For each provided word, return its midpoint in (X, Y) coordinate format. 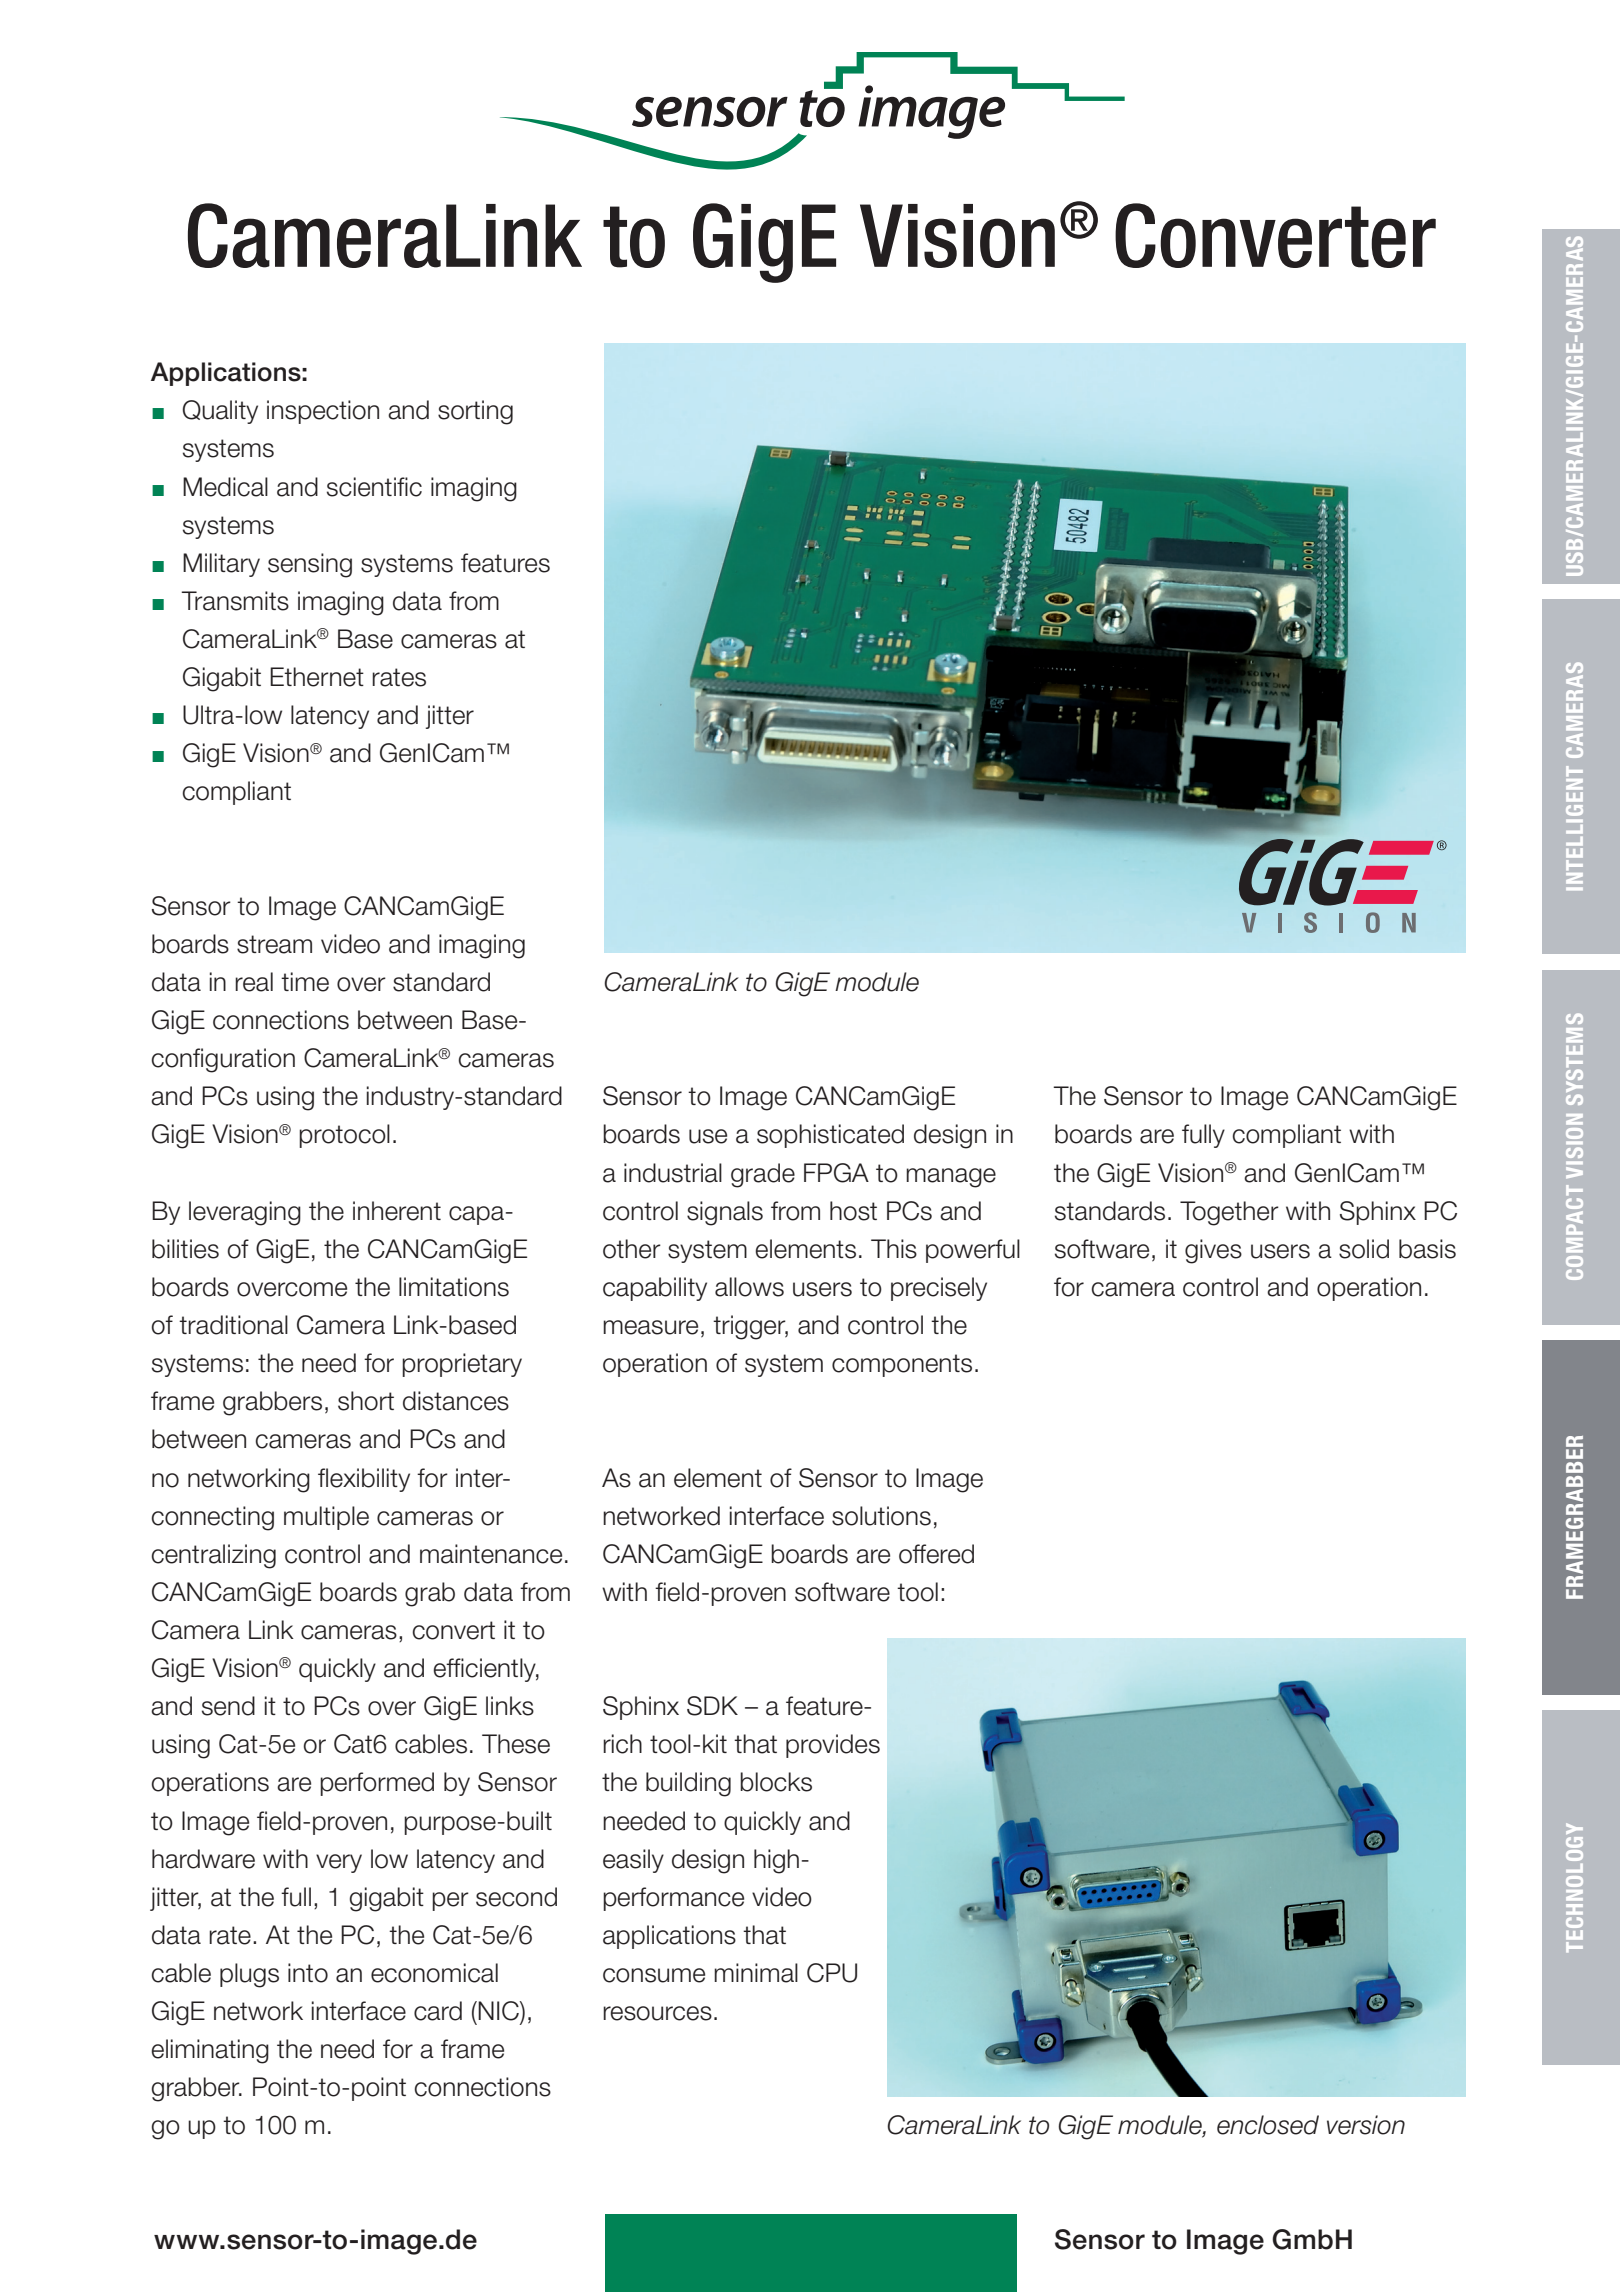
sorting (475, 412)
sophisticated (830, 1136)
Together (1229, 1213)
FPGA (836, 1173)
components (902, 1365)
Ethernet (317, 677)
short (366, 1401)
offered (936, 1554)
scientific (374, 487)
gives (1213, 1251)
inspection (323, 412)
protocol (344, 1136)
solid (1364, 1249)
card (438, 2011)
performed (377, 1784)
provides (833, 1746)
